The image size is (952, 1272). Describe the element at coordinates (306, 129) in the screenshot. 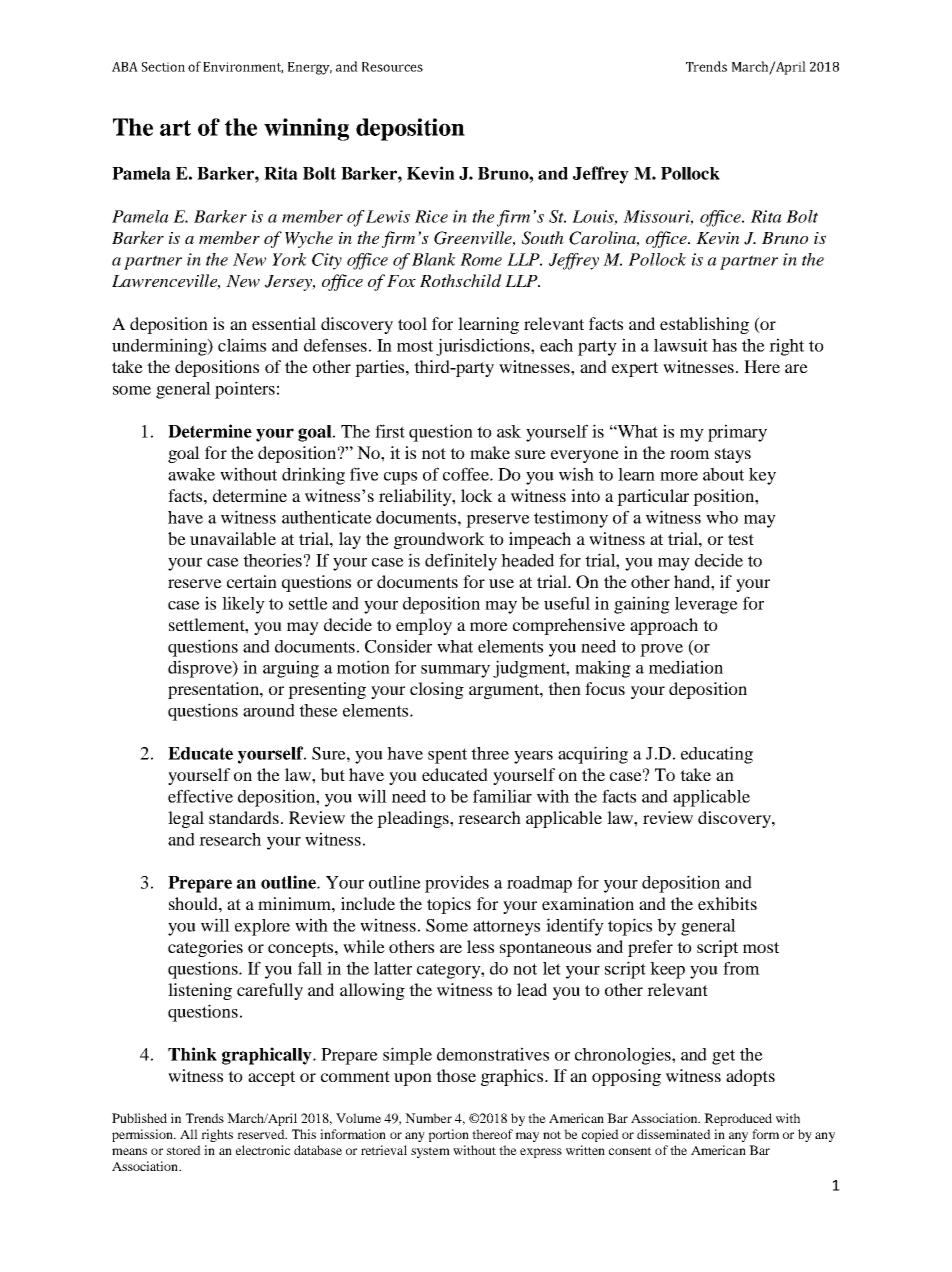

I see `winning` at that location.
